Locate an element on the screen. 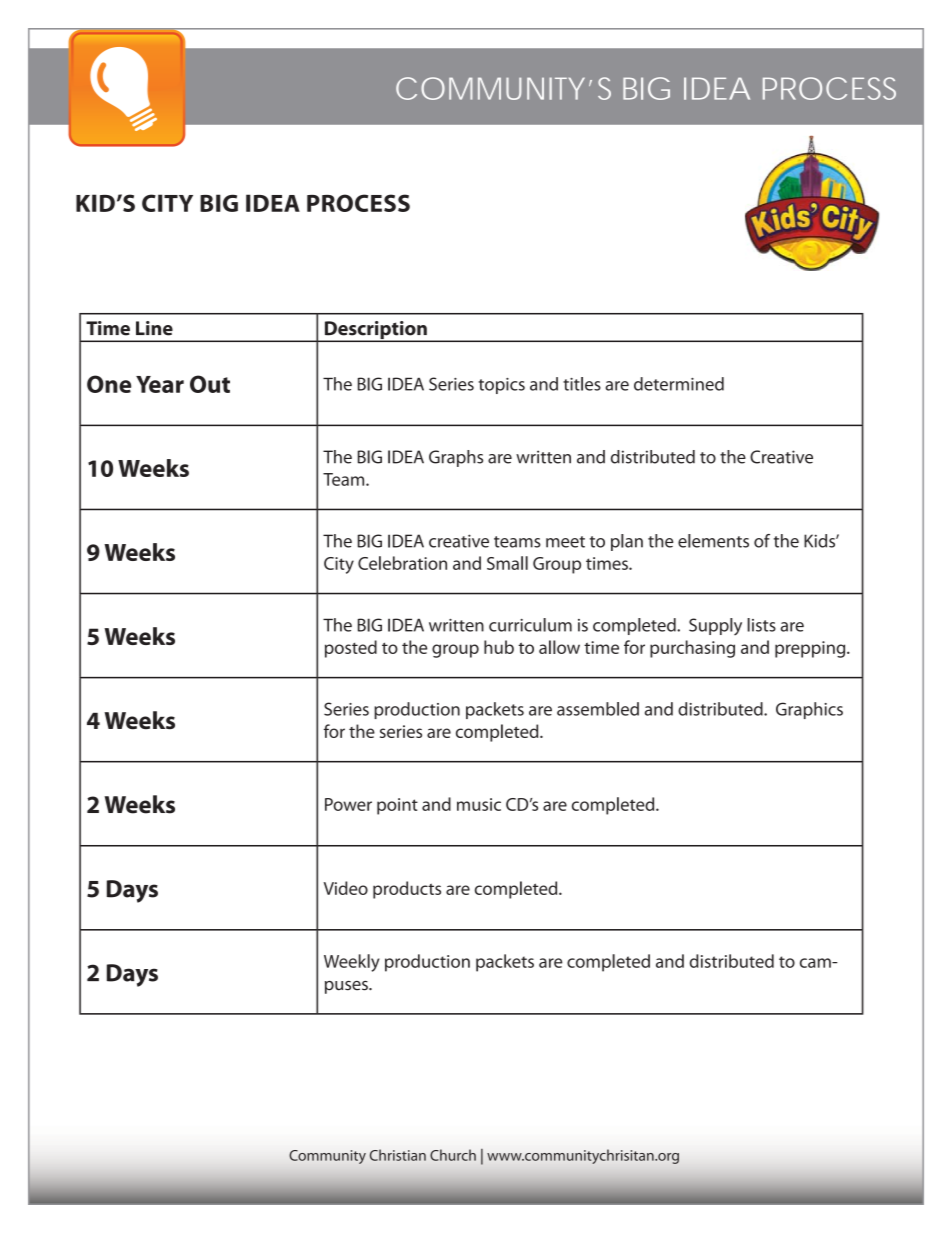  point is located at coordinates (397, 806).
